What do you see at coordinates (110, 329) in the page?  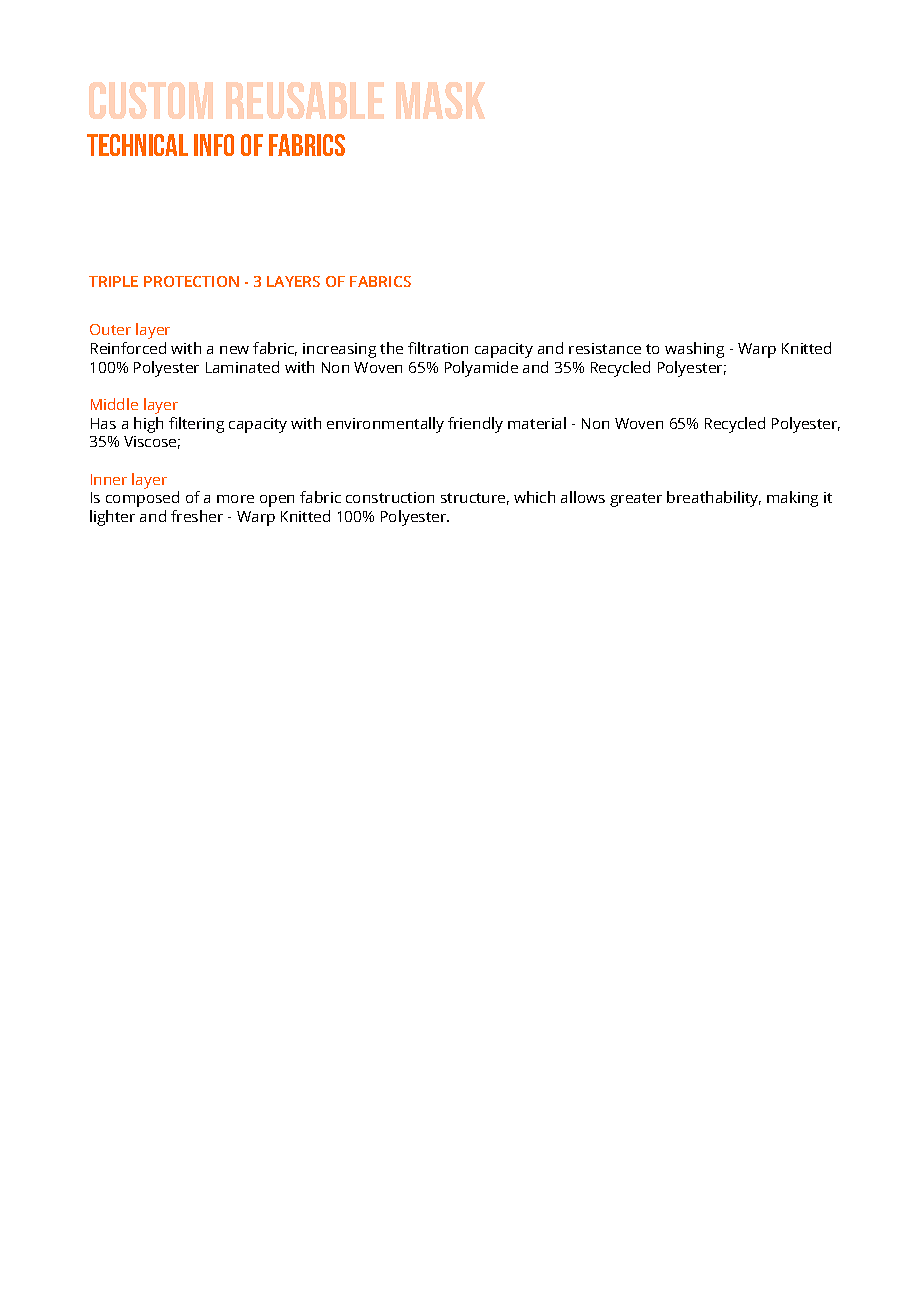 I see `Outer` at bounding box center [110, 329].
